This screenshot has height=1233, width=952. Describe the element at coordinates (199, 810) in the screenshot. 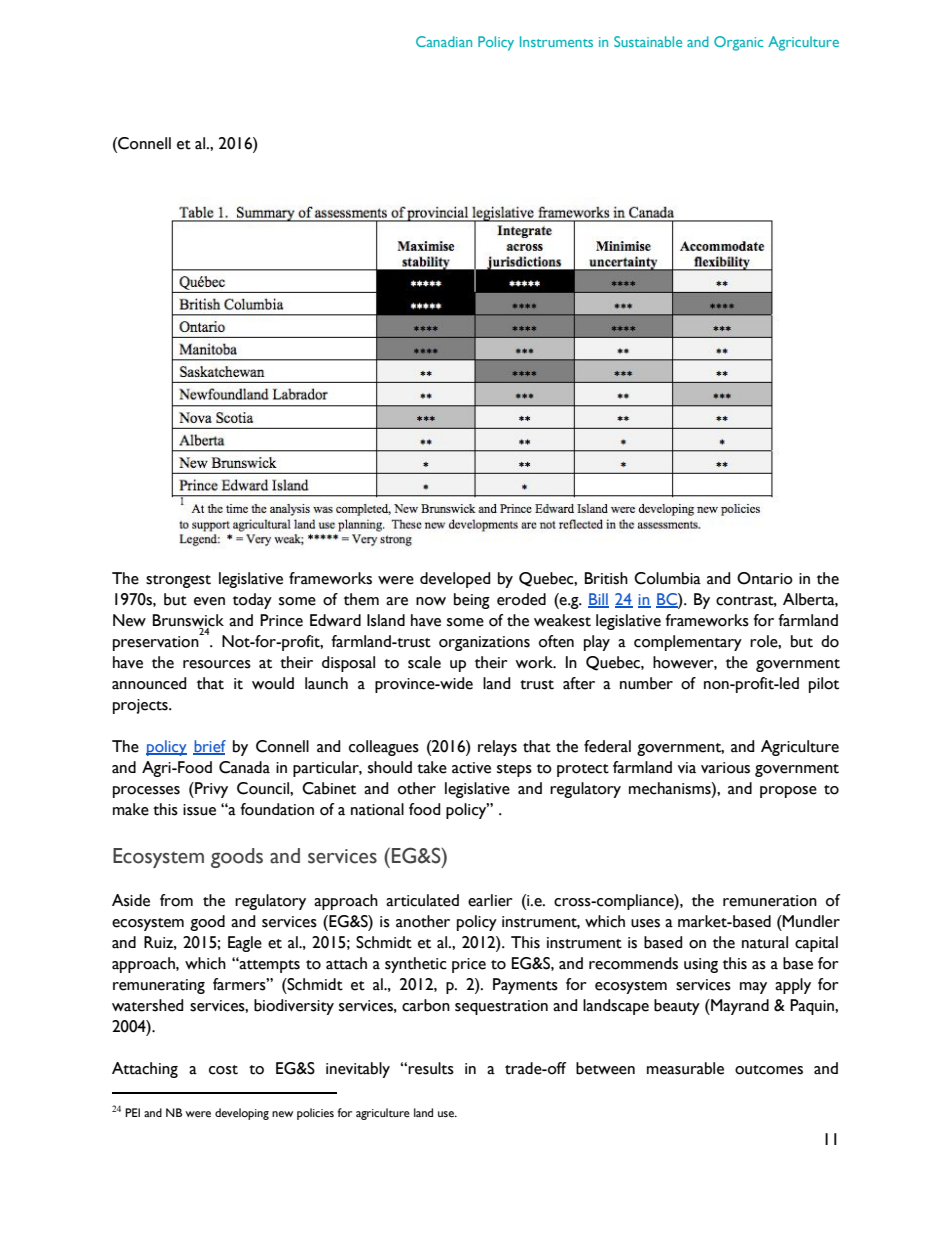

I see `issue` at that location.
